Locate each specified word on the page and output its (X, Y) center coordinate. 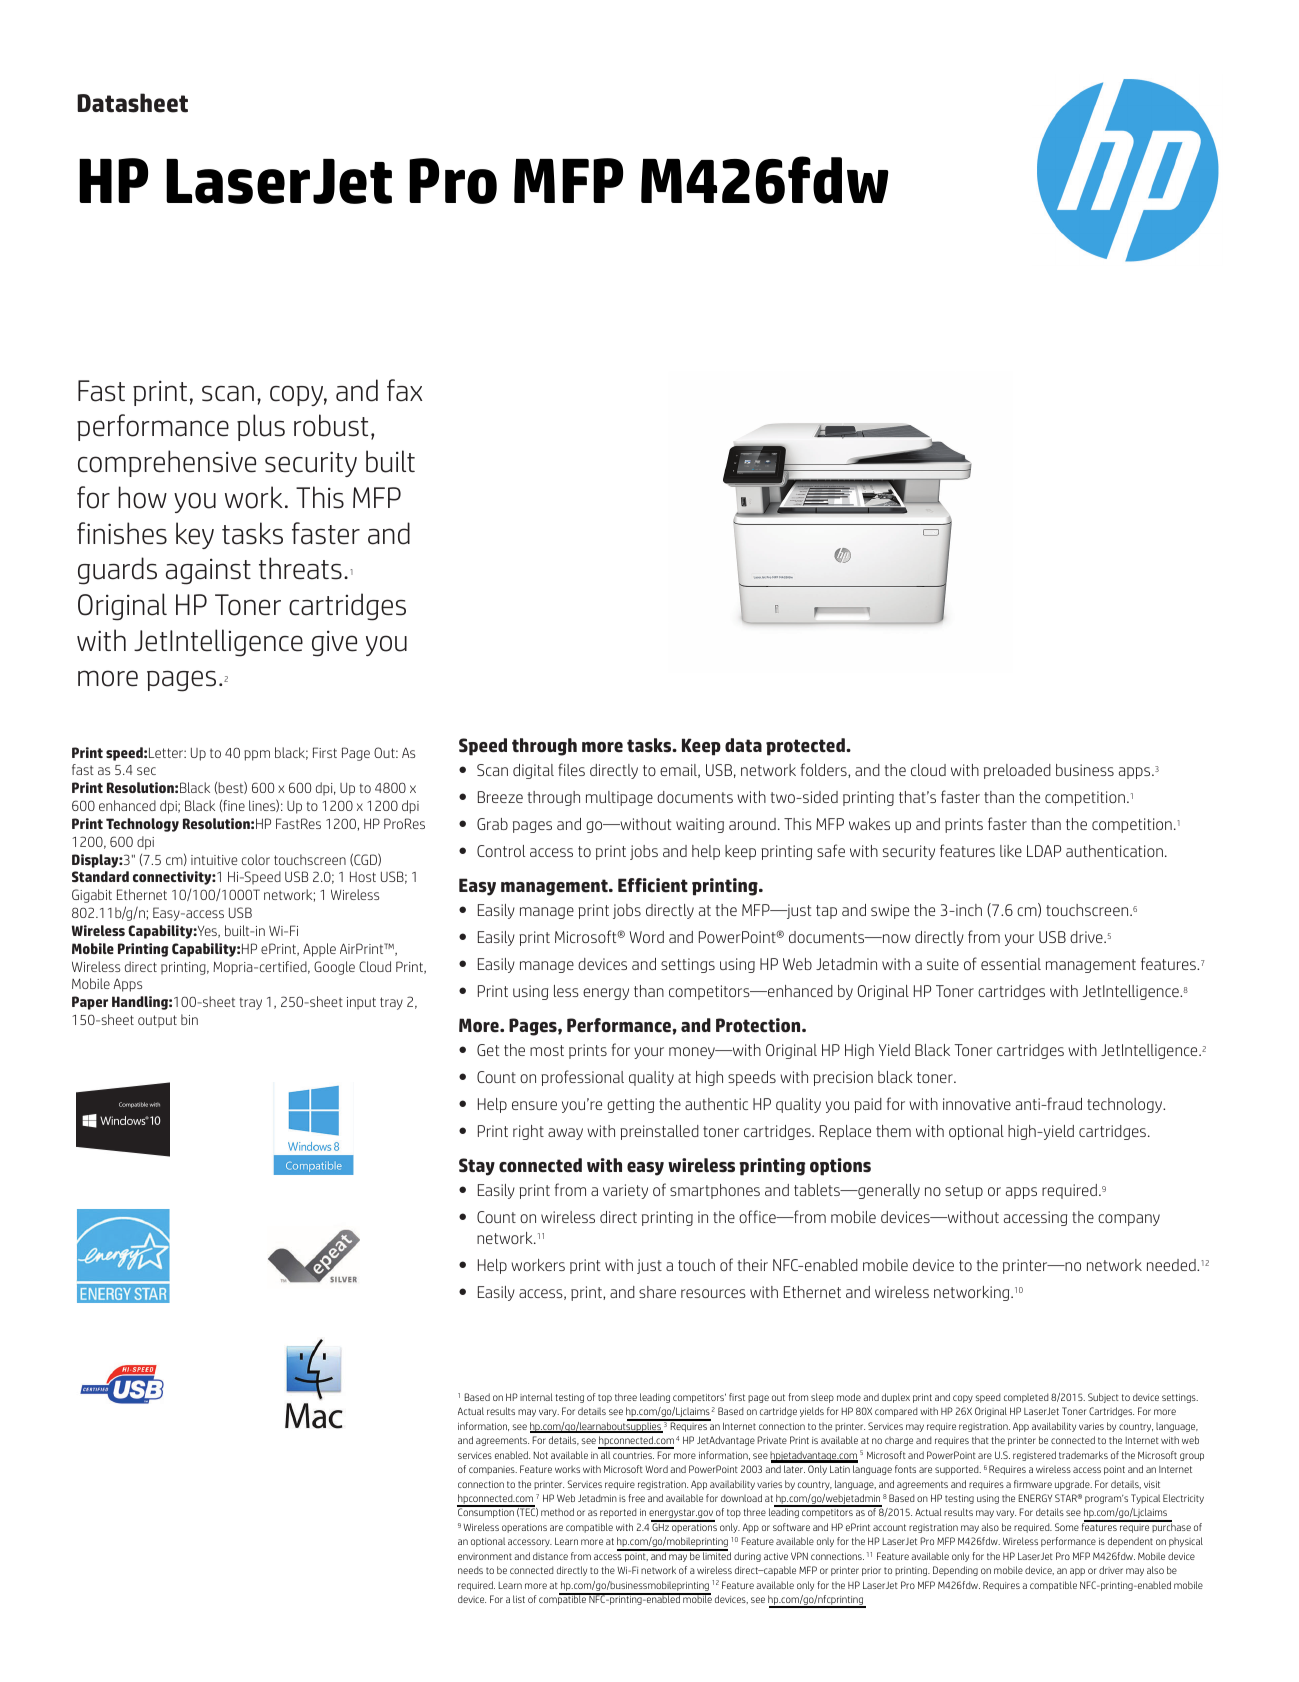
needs (470, 1570)
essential (1011, 964)
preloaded (1017, 771)
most (547, 1050)
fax (404, 390)
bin (189, 1019)
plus (261, 427)
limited (716, 1555)
